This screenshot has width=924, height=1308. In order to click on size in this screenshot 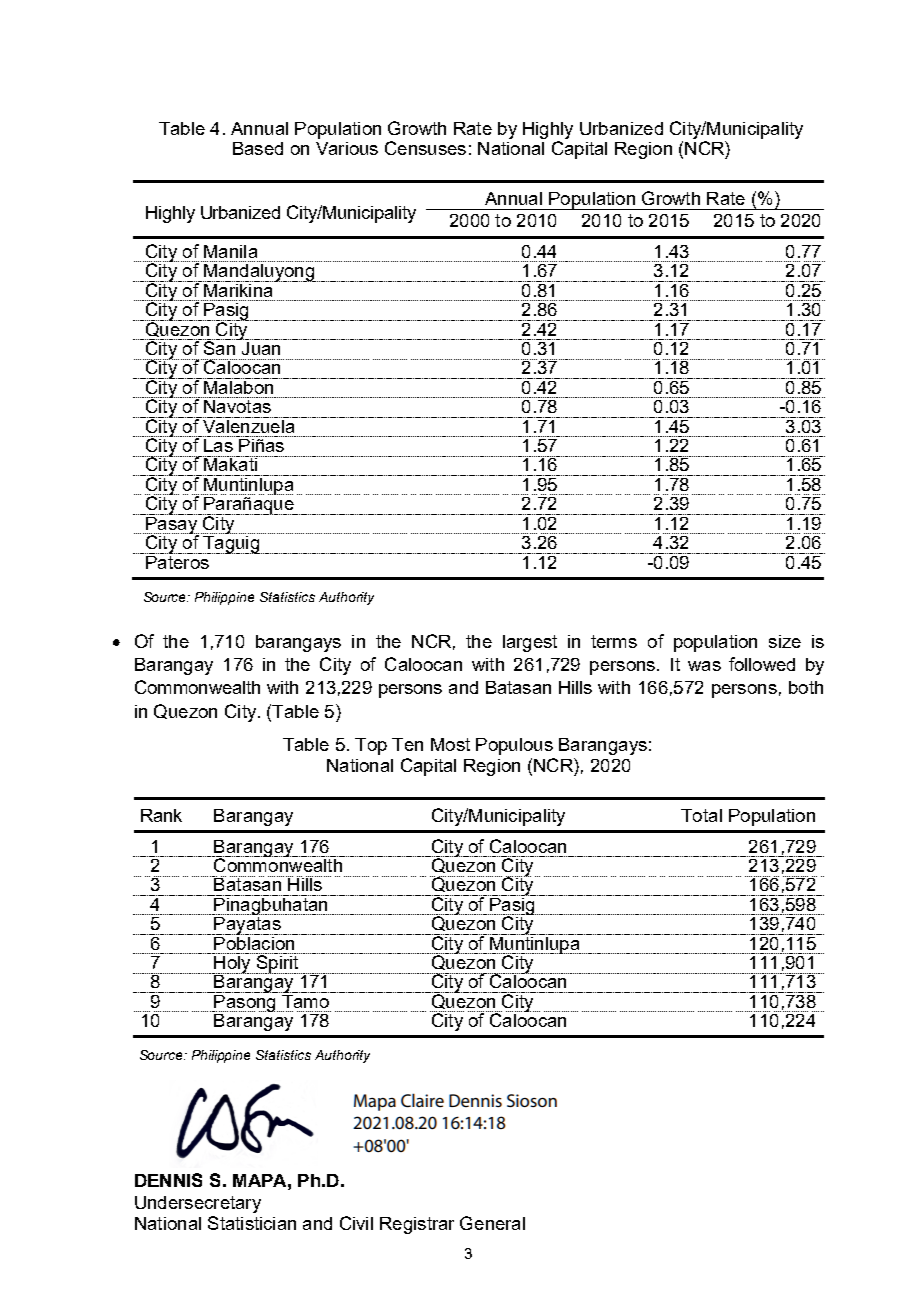, I will do `click(785, 641)`.
